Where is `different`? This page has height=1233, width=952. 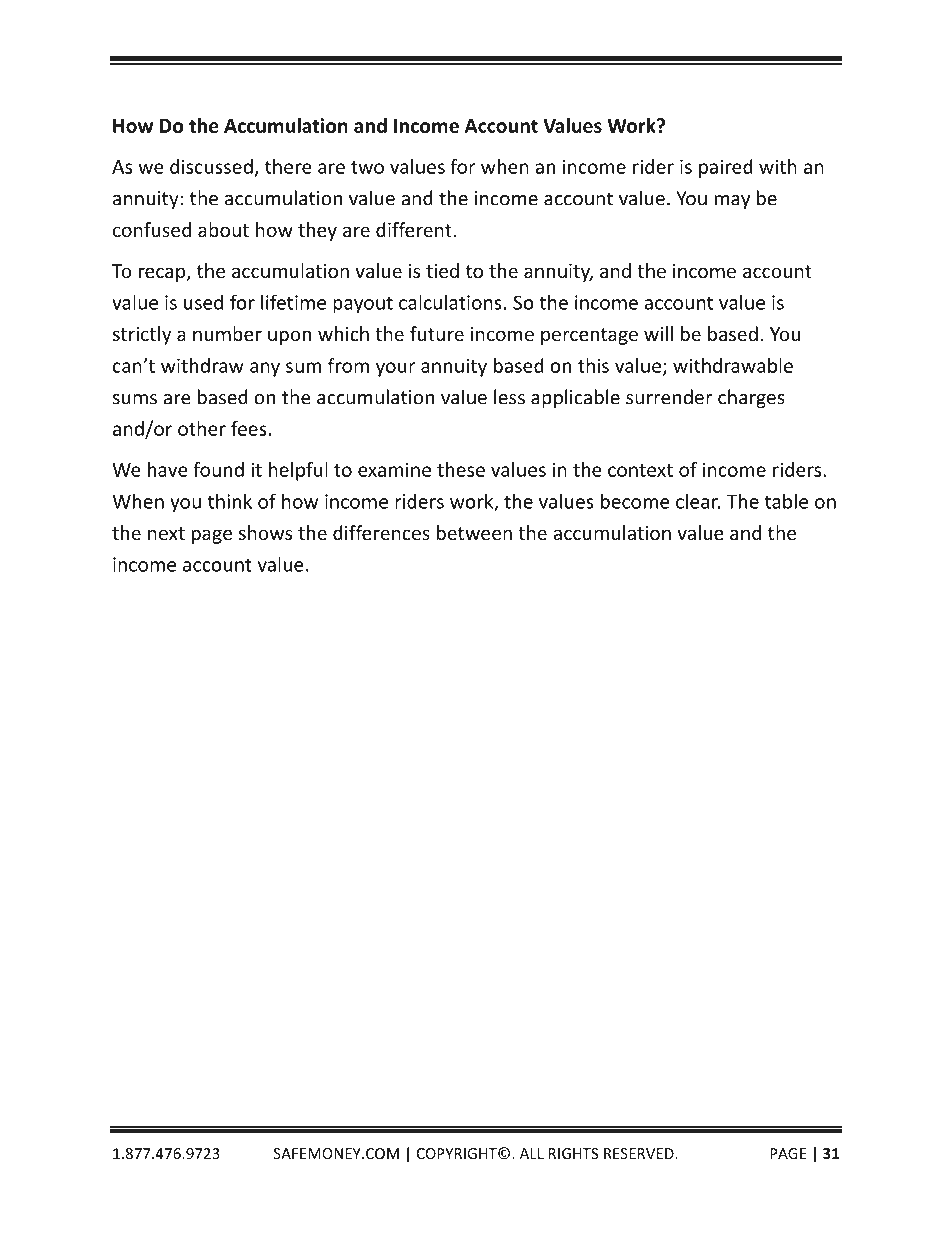 different is located at coordinates (415, 229).
